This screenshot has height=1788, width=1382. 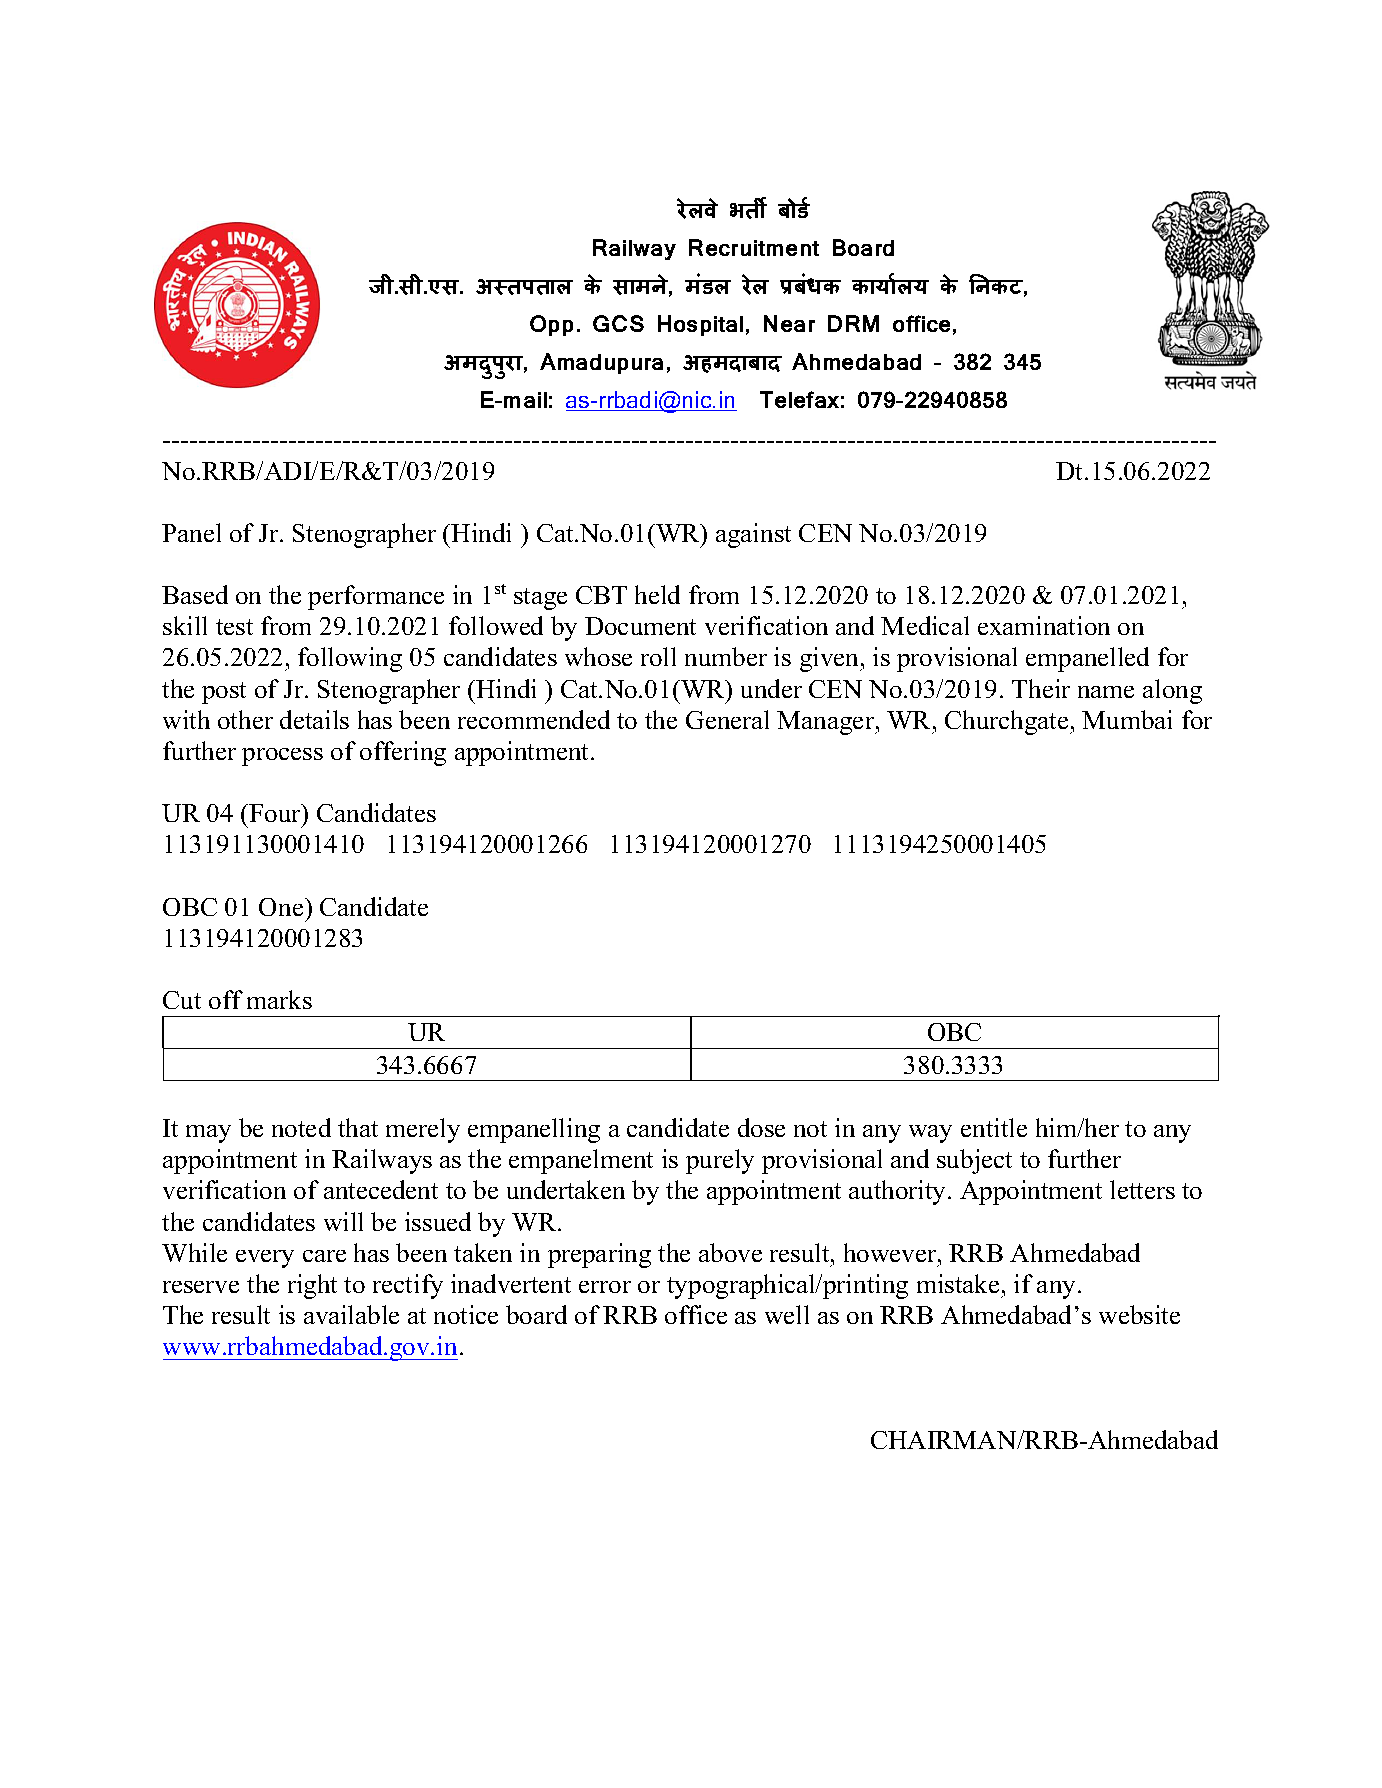 What do you see at coordinates (605, 1287) in the screenshot?
I see `error` at bounding box center [605, 1287].
